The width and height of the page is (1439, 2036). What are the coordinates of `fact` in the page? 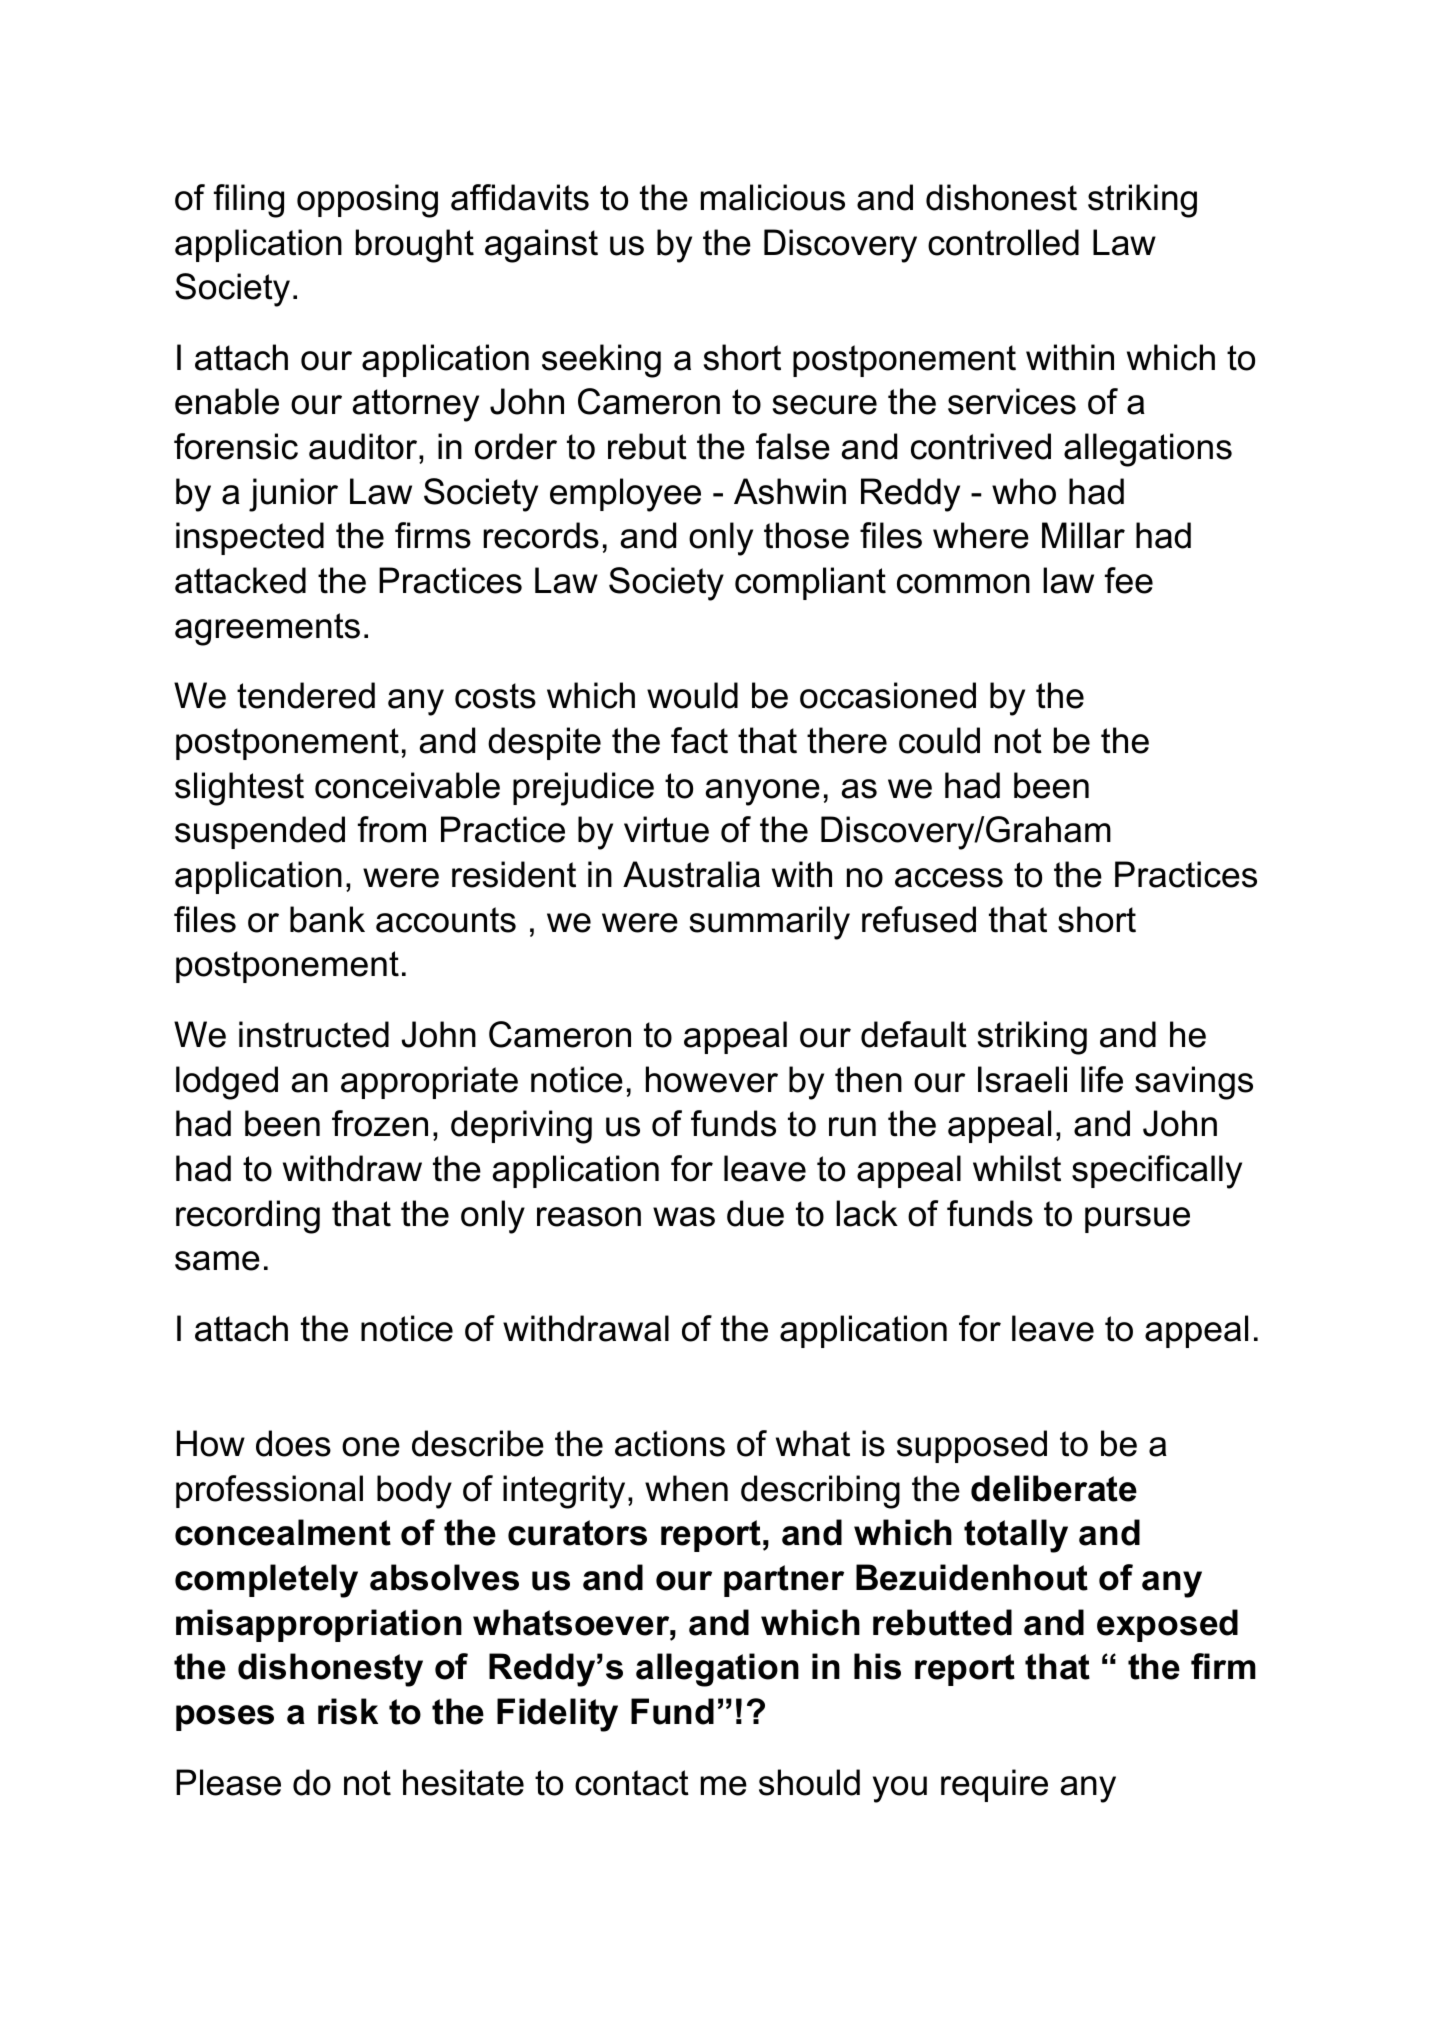 It's located at (699, 740).
